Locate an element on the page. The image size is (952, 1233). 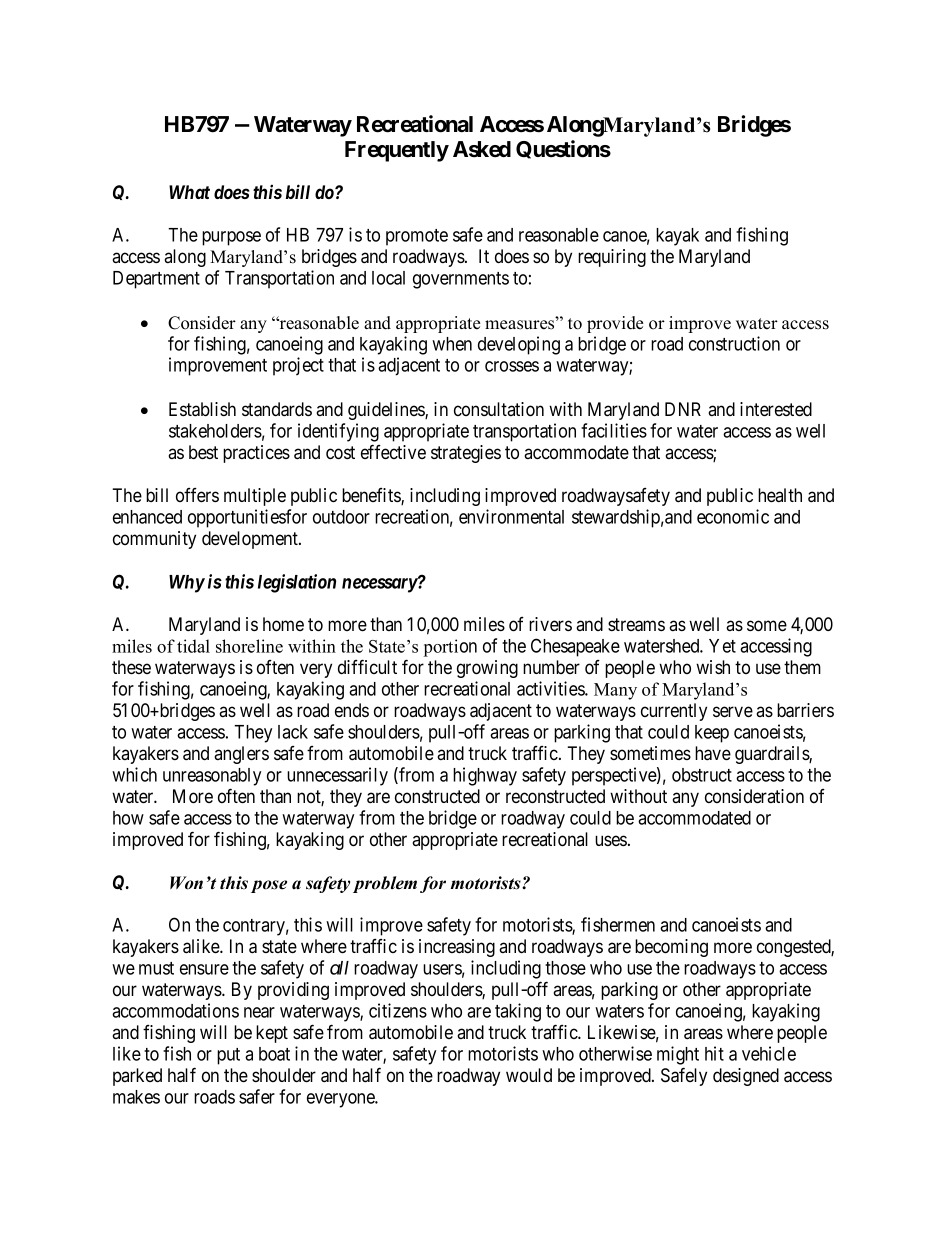
tidal is located at coordinates (193, 646).
